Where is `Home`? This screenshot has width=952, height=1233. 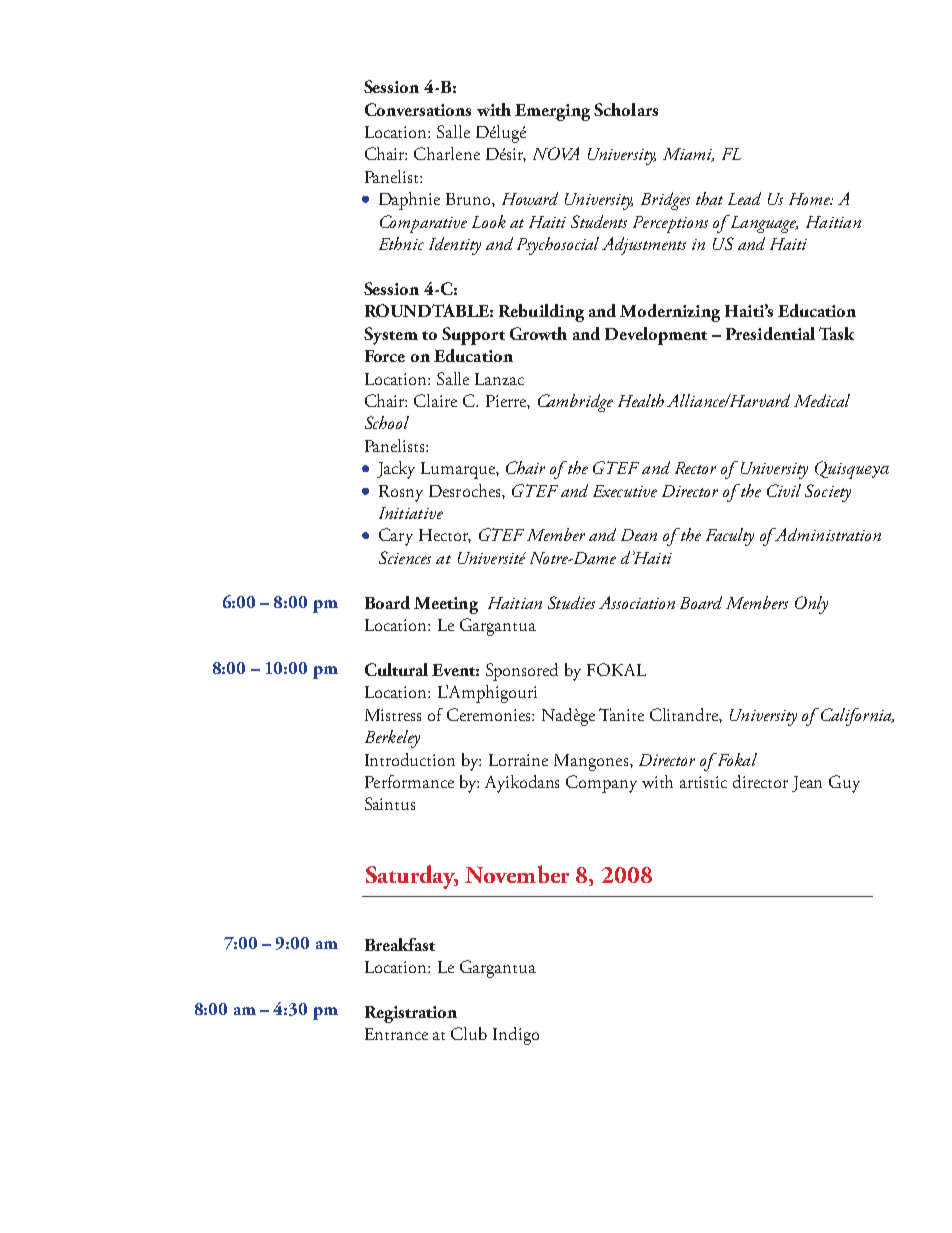 Home is located at coordinates (811, 199).
